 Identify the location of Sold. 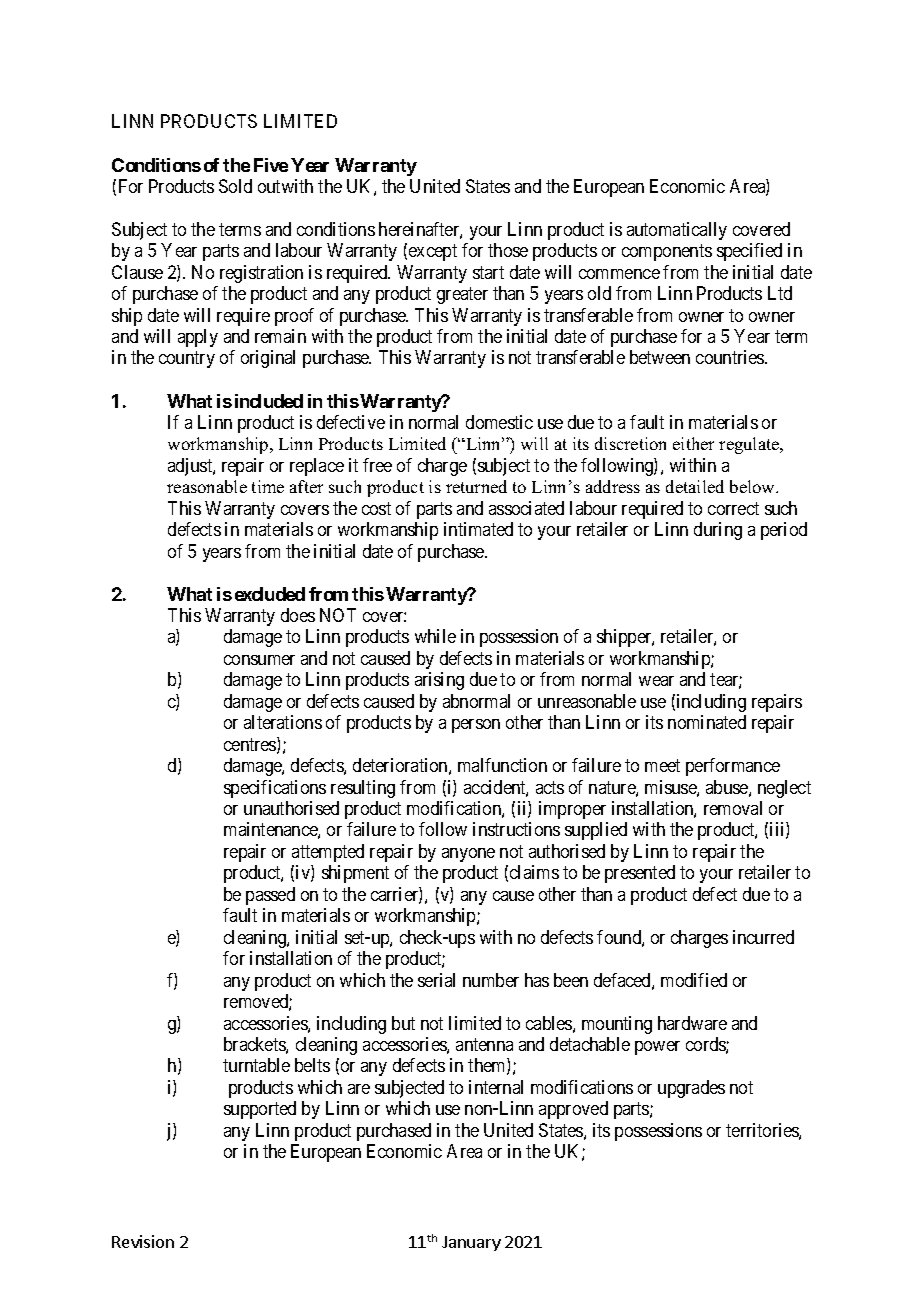
(235, 186).
